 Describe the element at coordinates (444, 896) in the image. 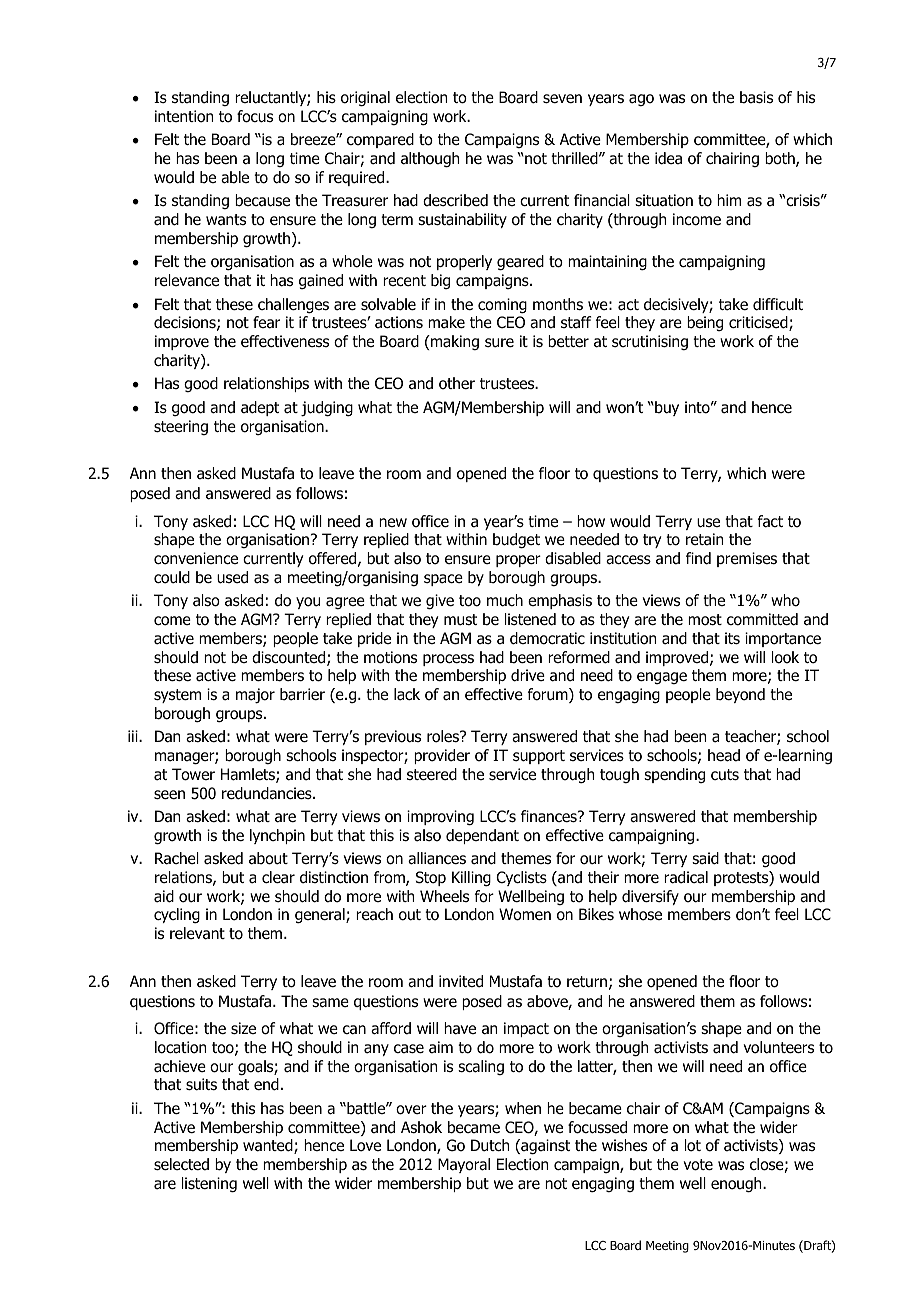

I see `Wheels` at that location.
